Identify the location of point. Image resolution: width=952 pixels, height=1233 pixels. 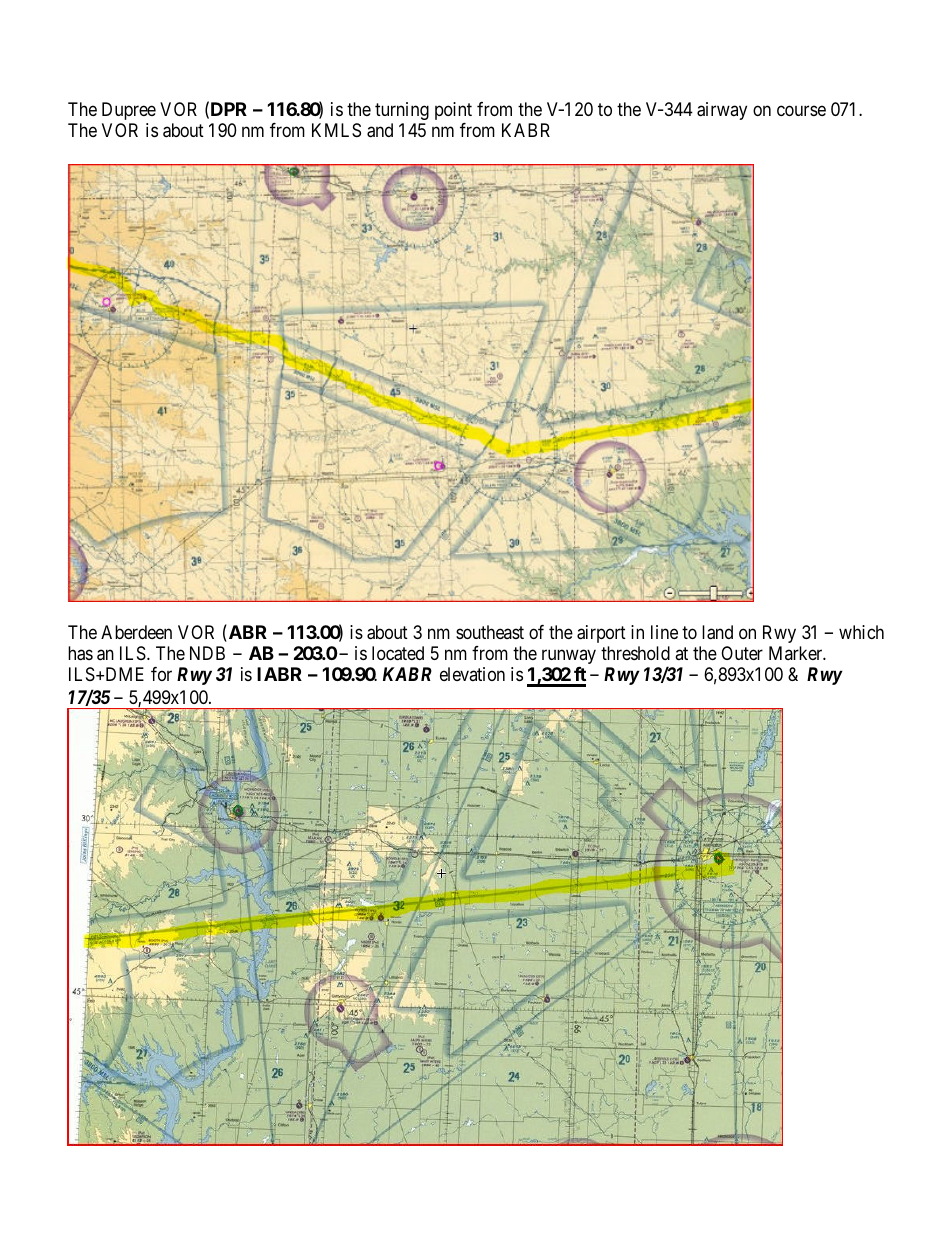
(453, 111).
